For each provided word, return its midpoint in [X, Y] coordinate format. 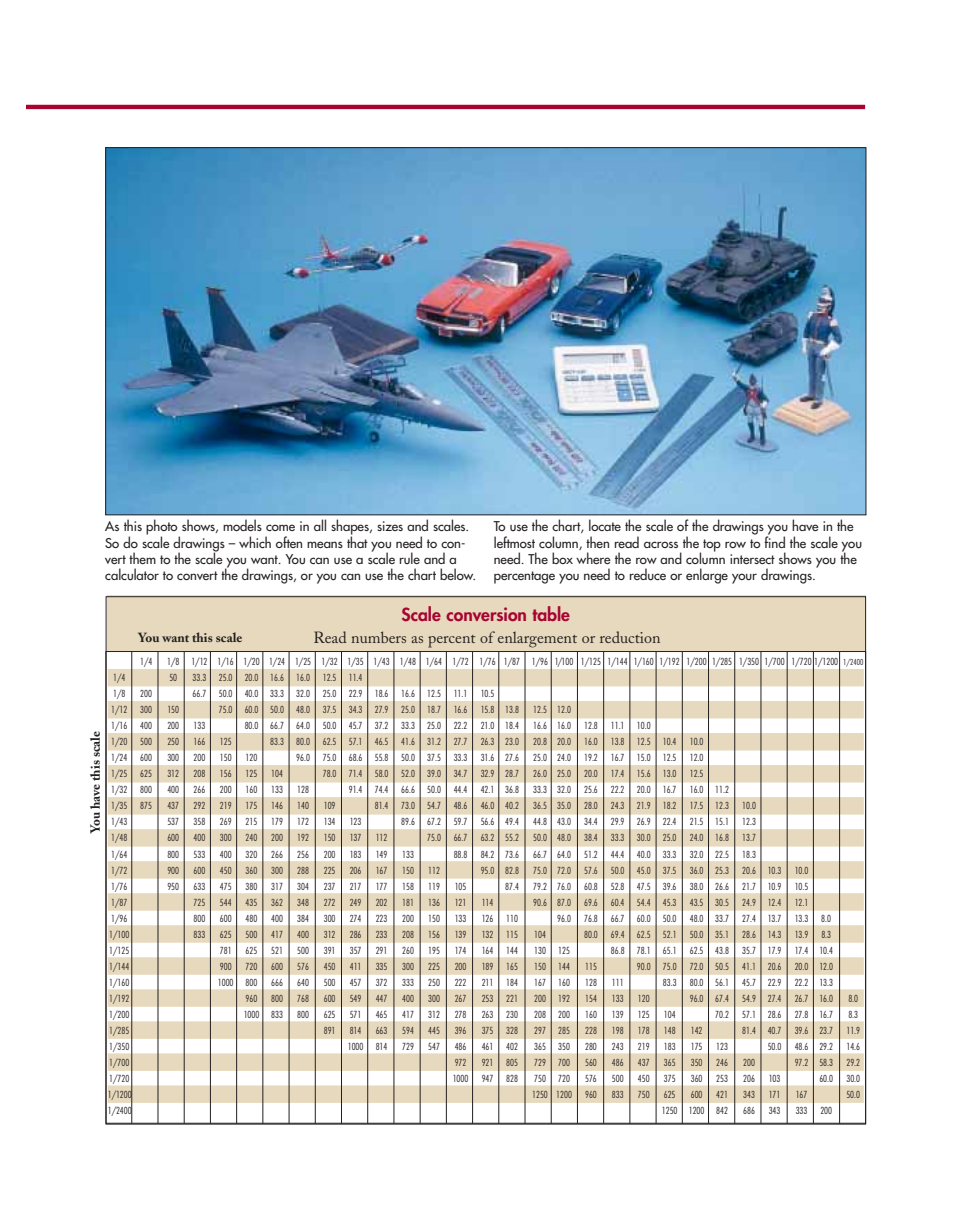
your [744, 578]
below [457, 574]
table [551, 613]
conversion [486, 614]
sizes [390, 526]
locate [605, 525]
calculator [132, 574]
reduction [630, 637]
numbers [379, 637]
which [255, 542]
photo [163, 528]
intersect [752, 559]
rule [409, 558]
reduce [647, 574]
